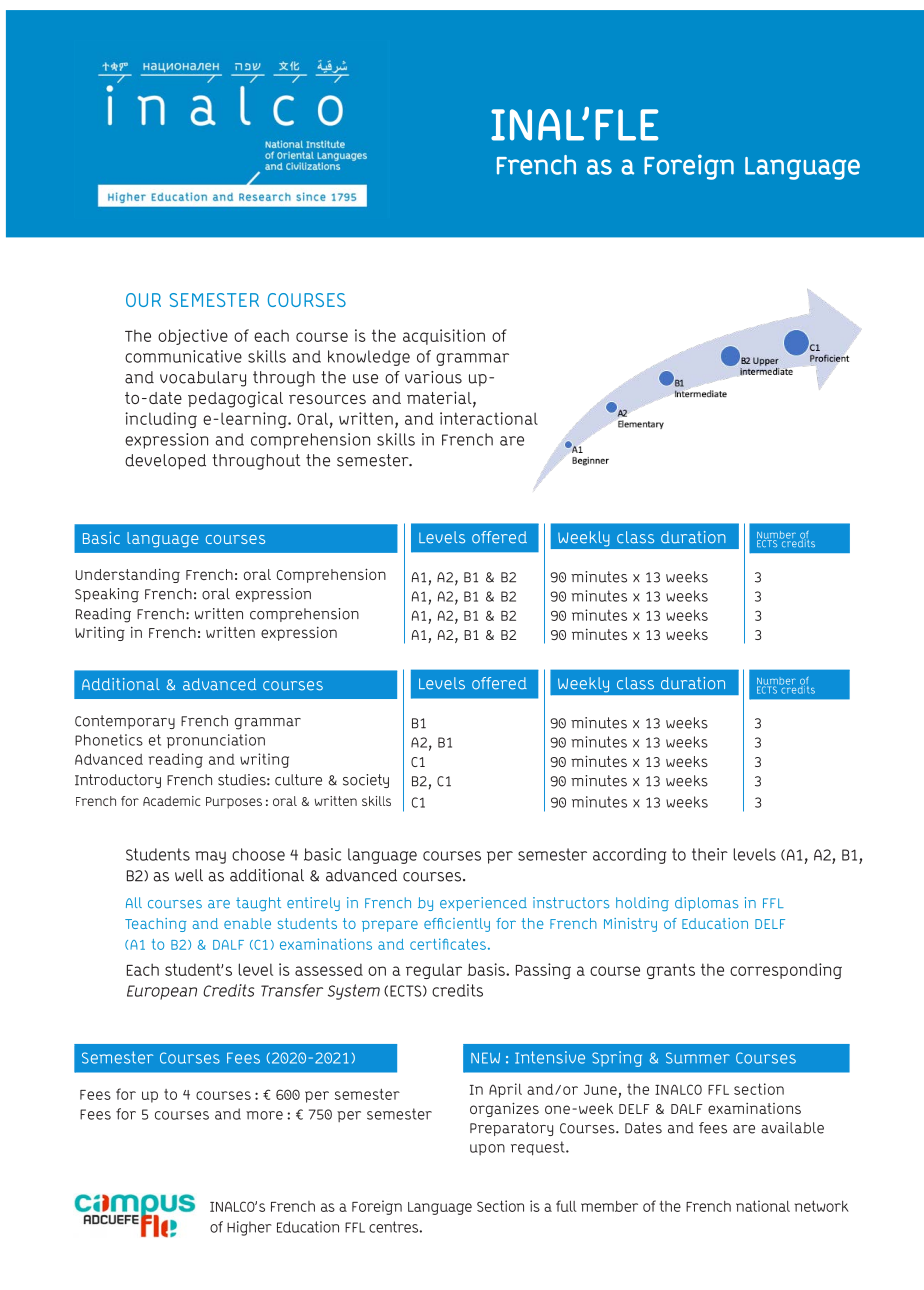  I want to click on their, so click(710, 854).
